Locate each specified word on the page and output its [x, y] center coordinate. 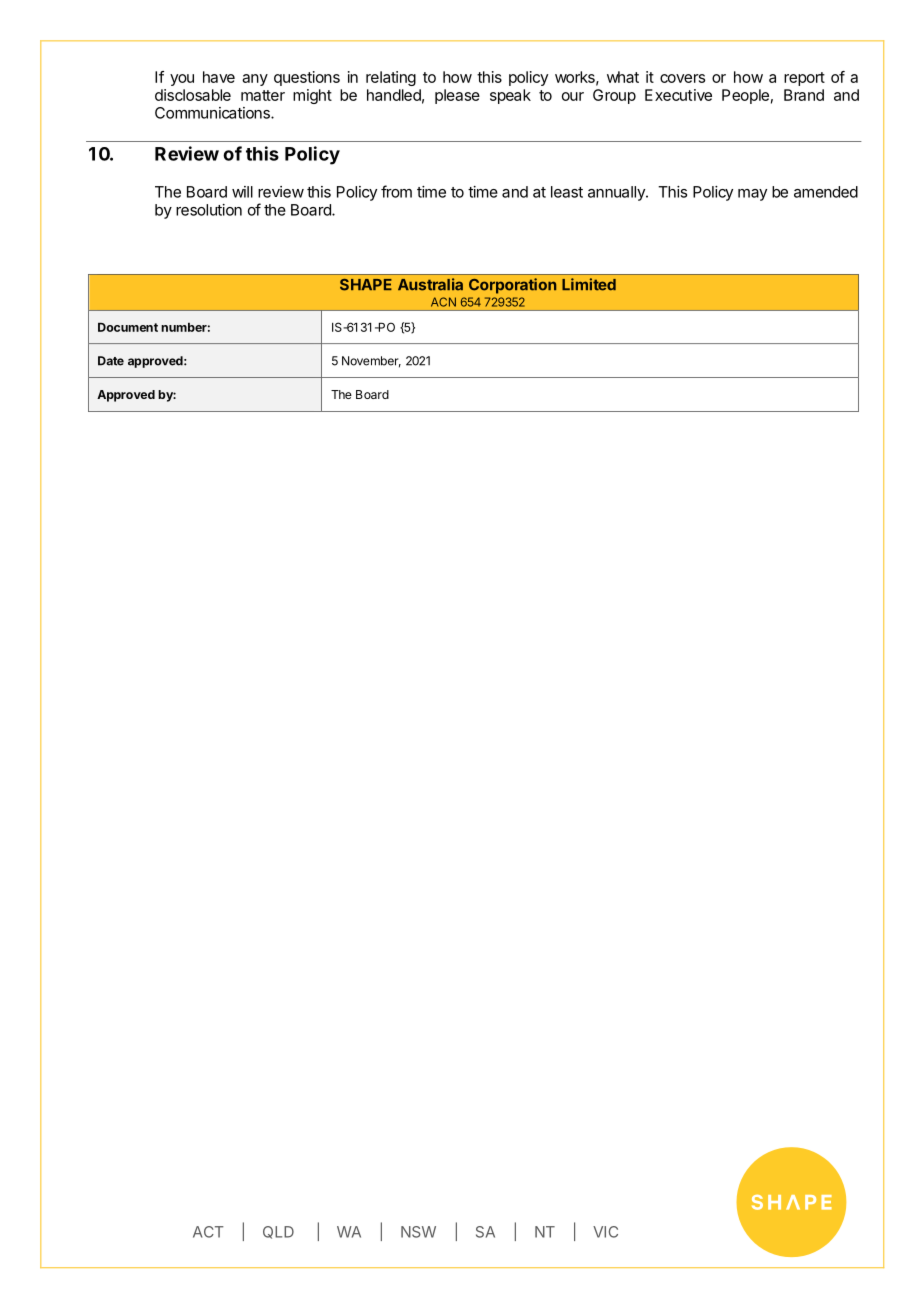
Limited [589, 284]
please [457, 96]
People [745, 96]
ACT [208, 1232]
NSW [418, 1232]
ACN [443, 302]
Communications [213, 113]
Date [111, 361]
